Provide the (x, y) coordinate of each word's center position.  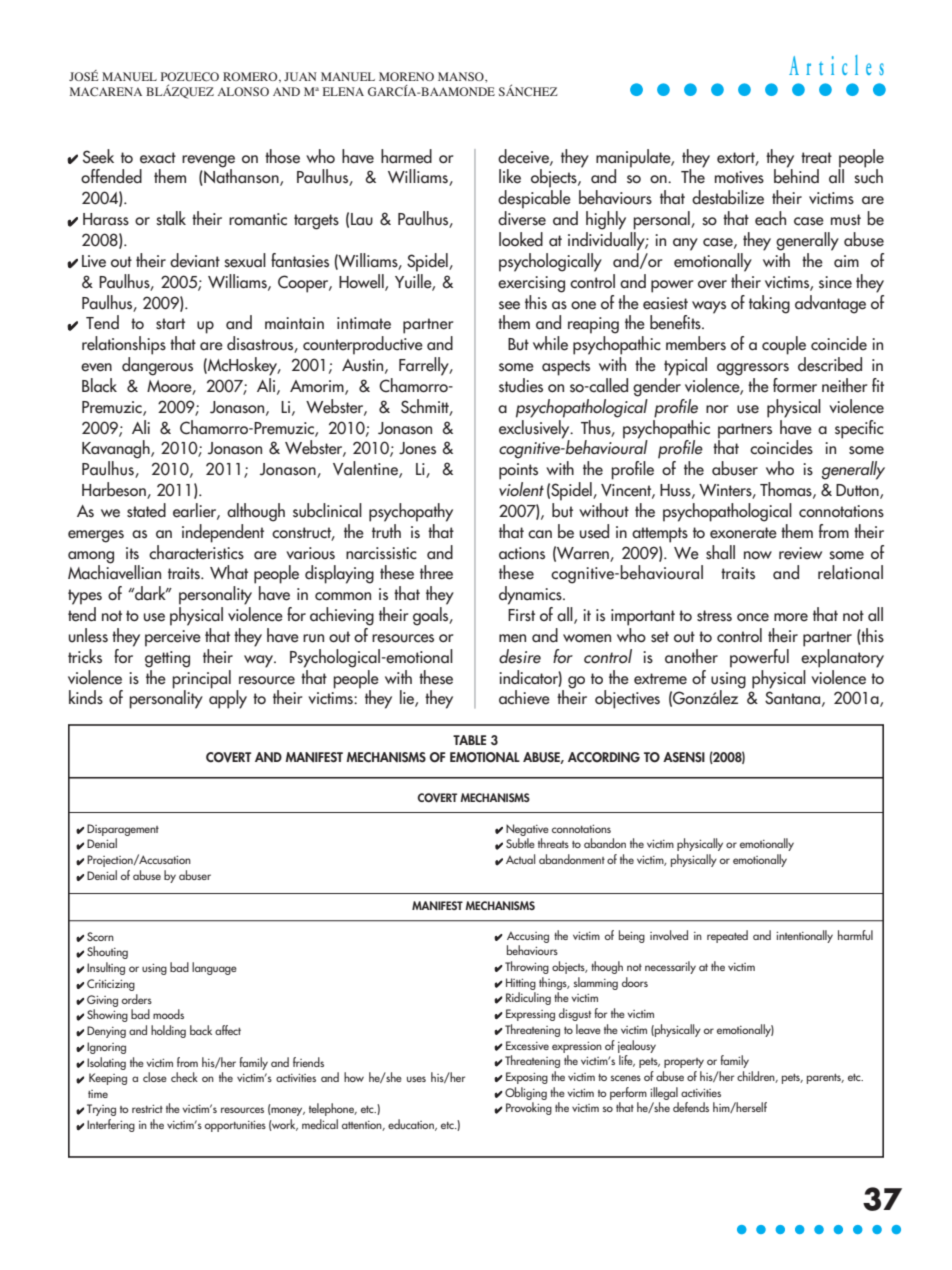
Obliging (526, 1093)
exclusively (535, 428)
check (184, 1077)
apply (228, 698)
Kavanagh (117, 449)
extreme (660, 679)
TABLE (469, 740)
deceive (524, 157)
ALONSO (243, 91)
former (795, 385)
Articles (836, 65)
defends (691, 1107)
